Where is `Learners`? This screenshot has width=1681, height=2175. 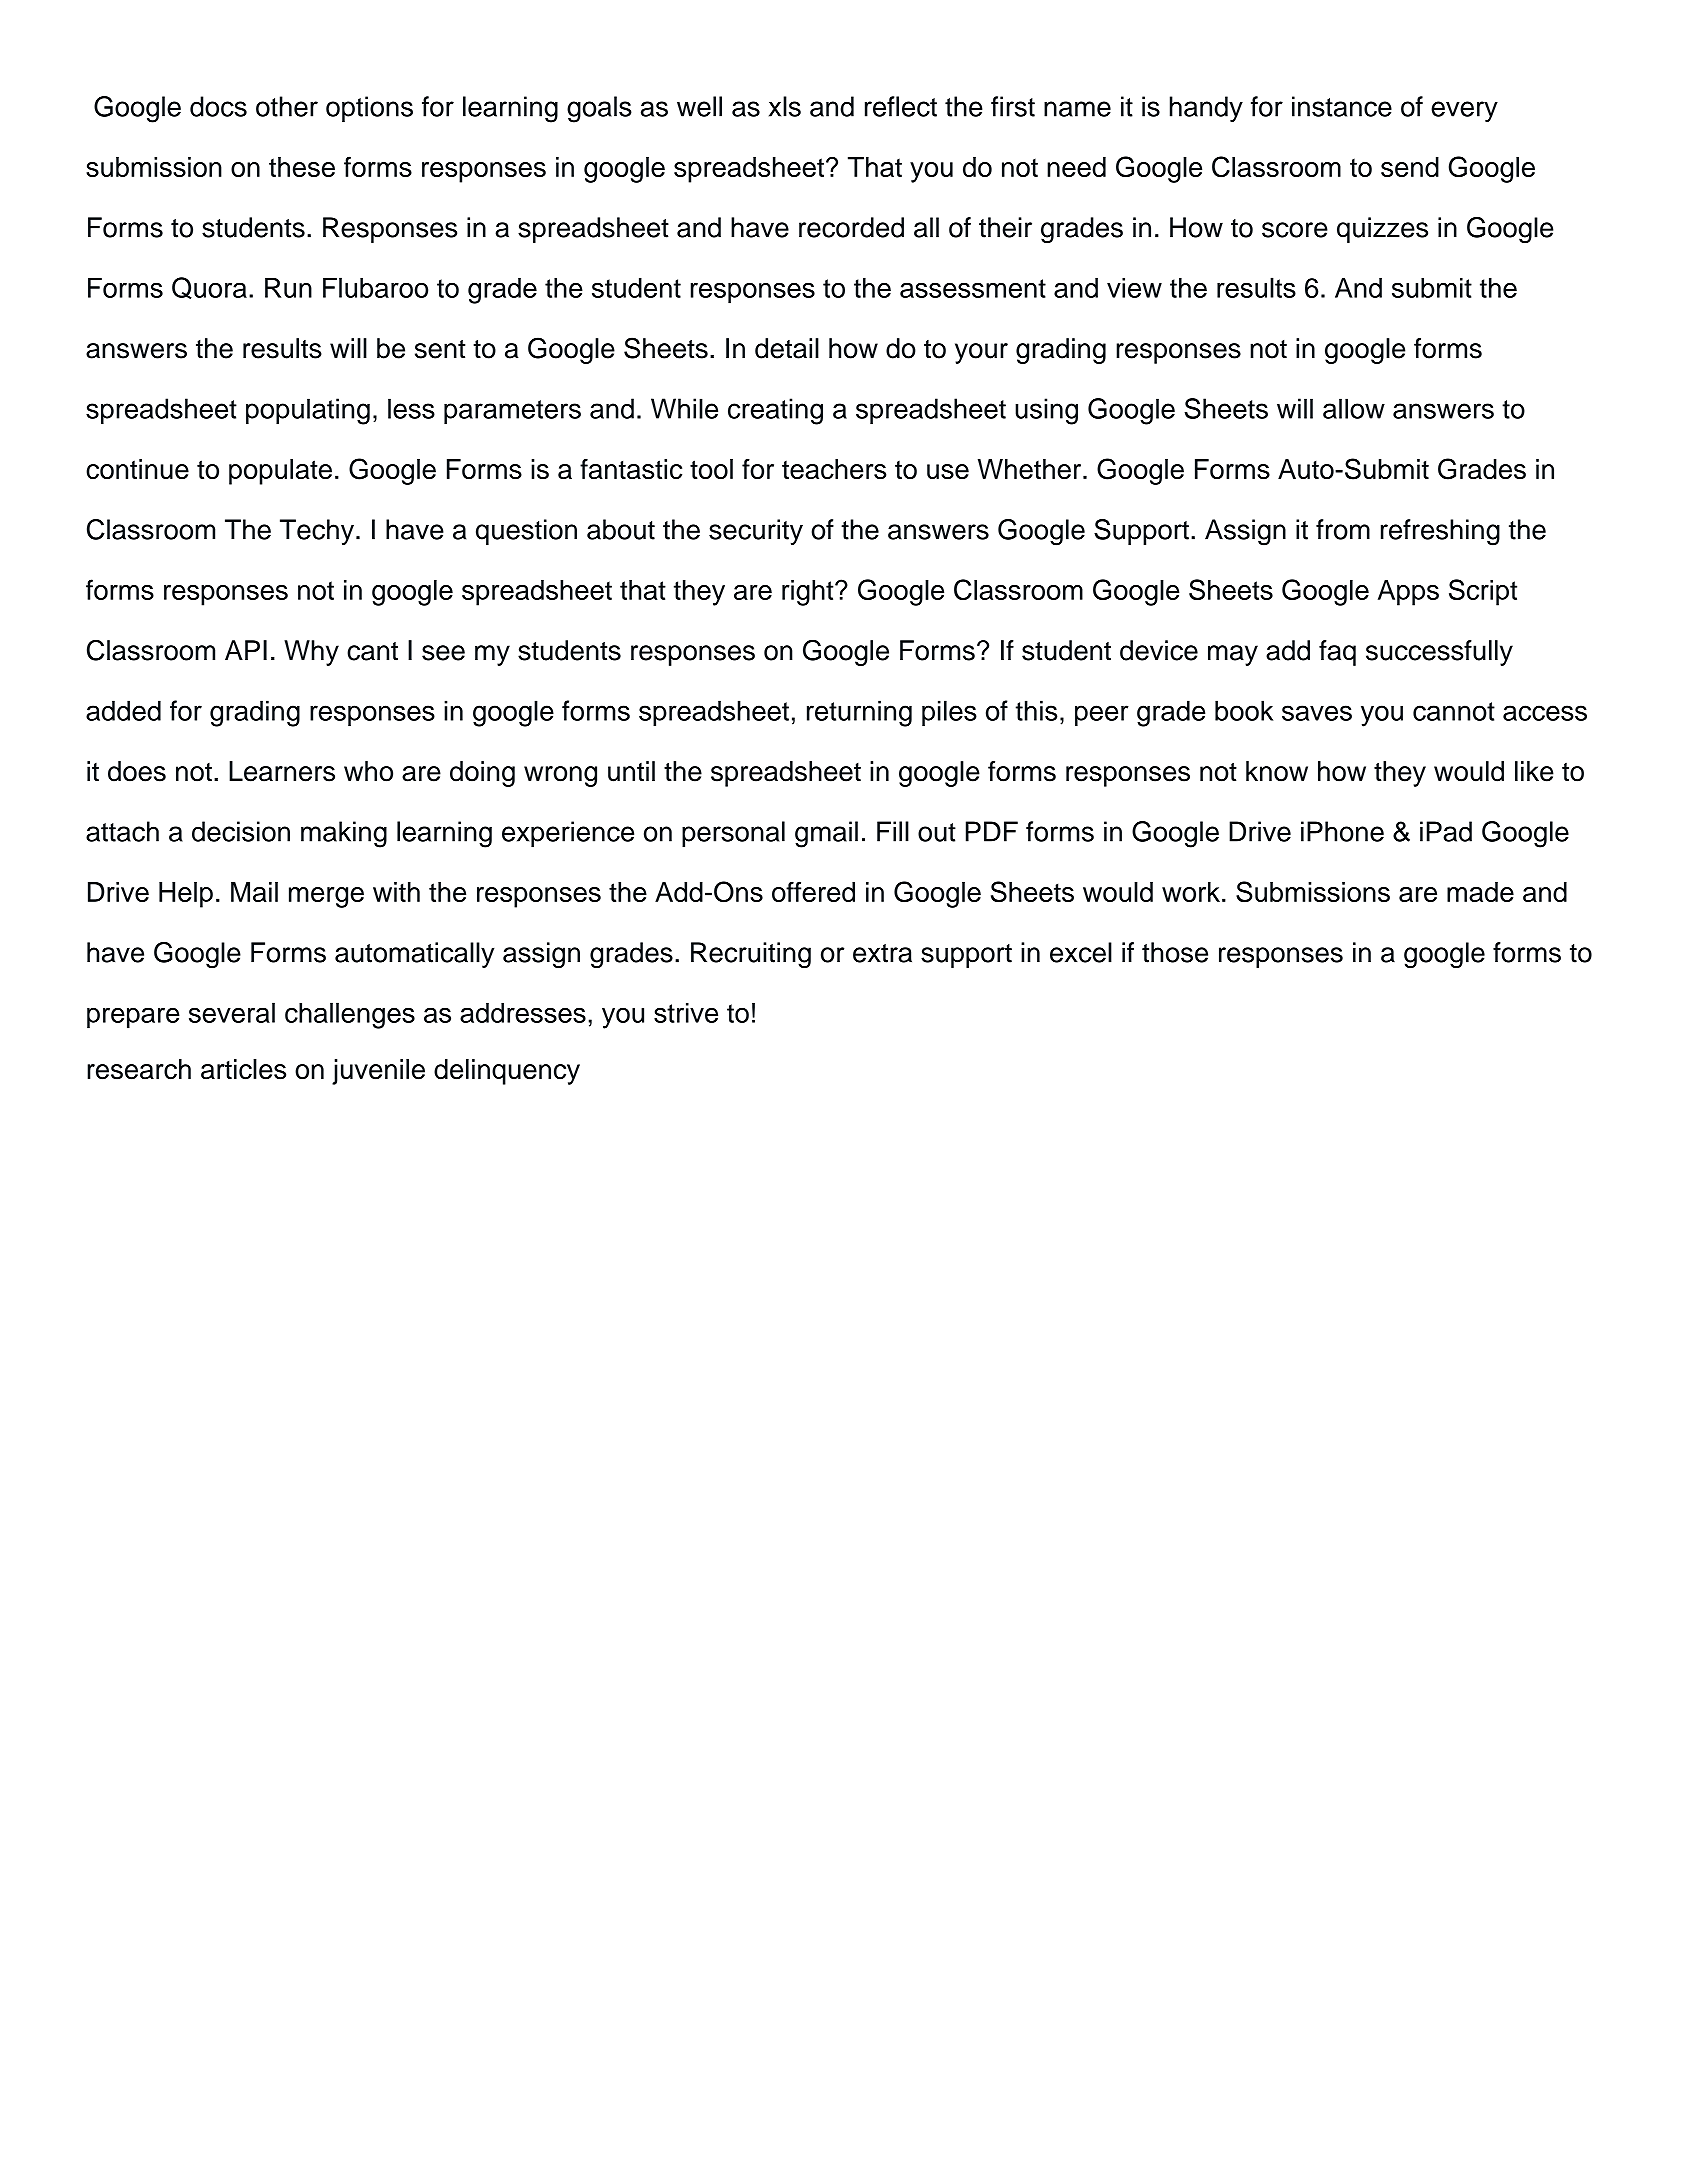
Learners is located at coordinates (282, 771).
